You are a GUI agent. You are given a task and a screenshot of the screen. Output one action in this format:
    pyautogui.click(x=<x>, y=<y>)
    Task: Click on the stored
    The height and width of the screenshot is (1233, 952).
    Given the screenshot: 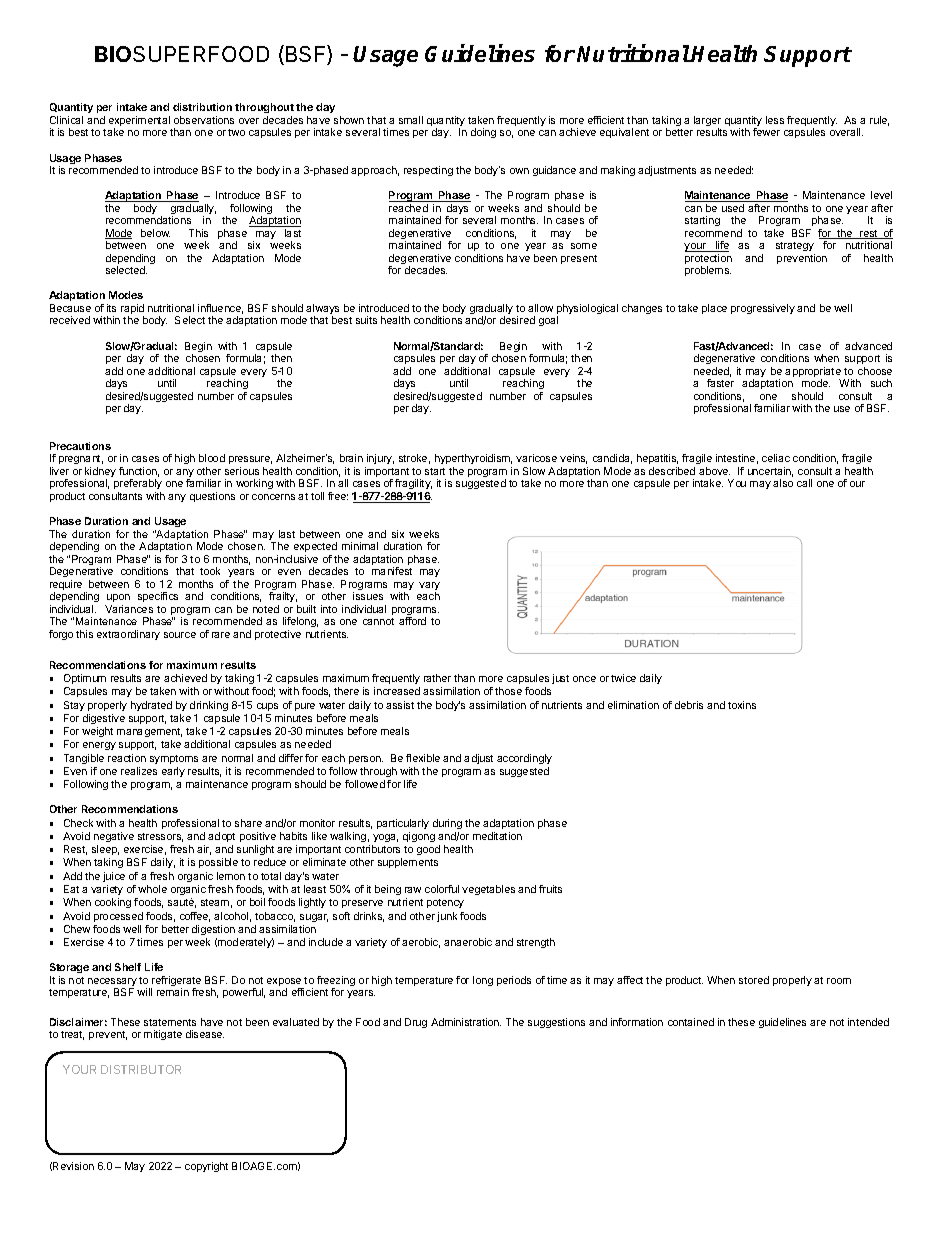 What is the action you would take?
    pyautogui.click(x=754, y=980)
